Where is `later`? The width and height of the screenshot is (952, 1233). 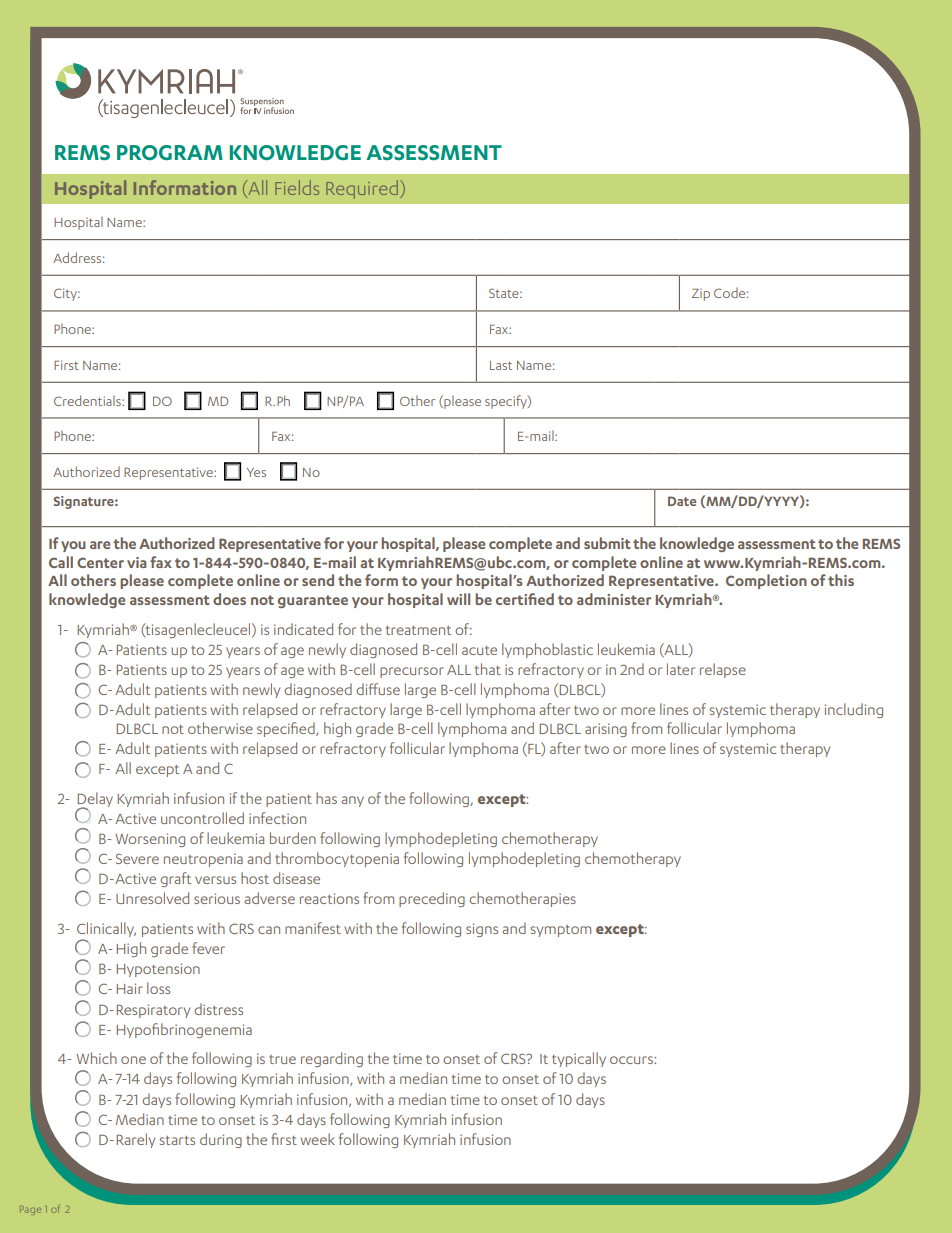 later is located at coordinates (681, 669).
